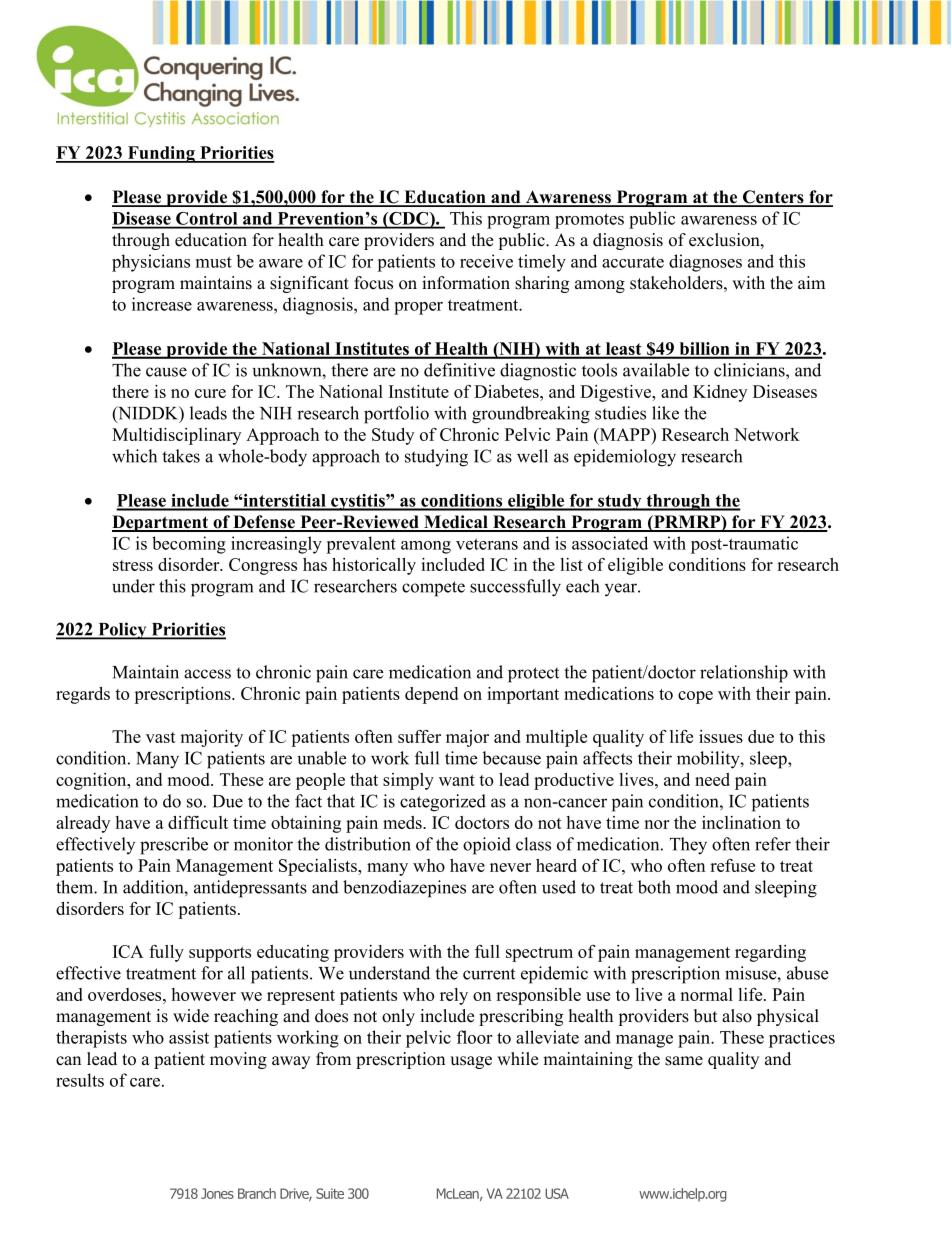 The width and height of the screenshot is (952, 1233). Describe the element at coordinates (773, 198) in the screenshot. I see `Centers` at that location.
